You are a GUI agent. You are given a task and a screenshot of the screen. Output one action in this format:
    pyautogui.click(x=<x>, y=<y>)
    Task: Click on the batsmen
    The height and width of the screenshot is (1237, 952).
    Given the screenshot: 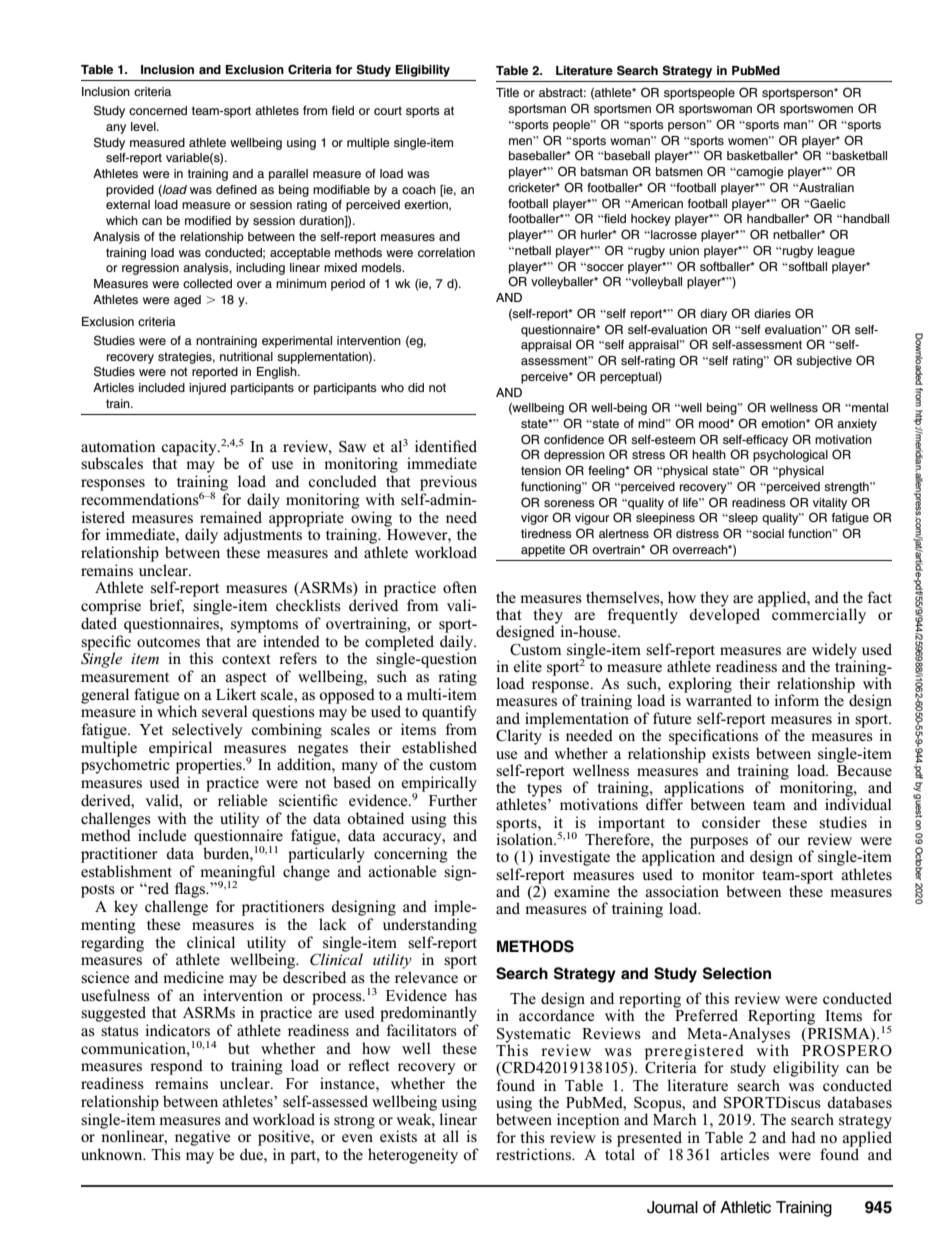 What is the action you would take?
    pyautogui.click(x=679, y=171)
